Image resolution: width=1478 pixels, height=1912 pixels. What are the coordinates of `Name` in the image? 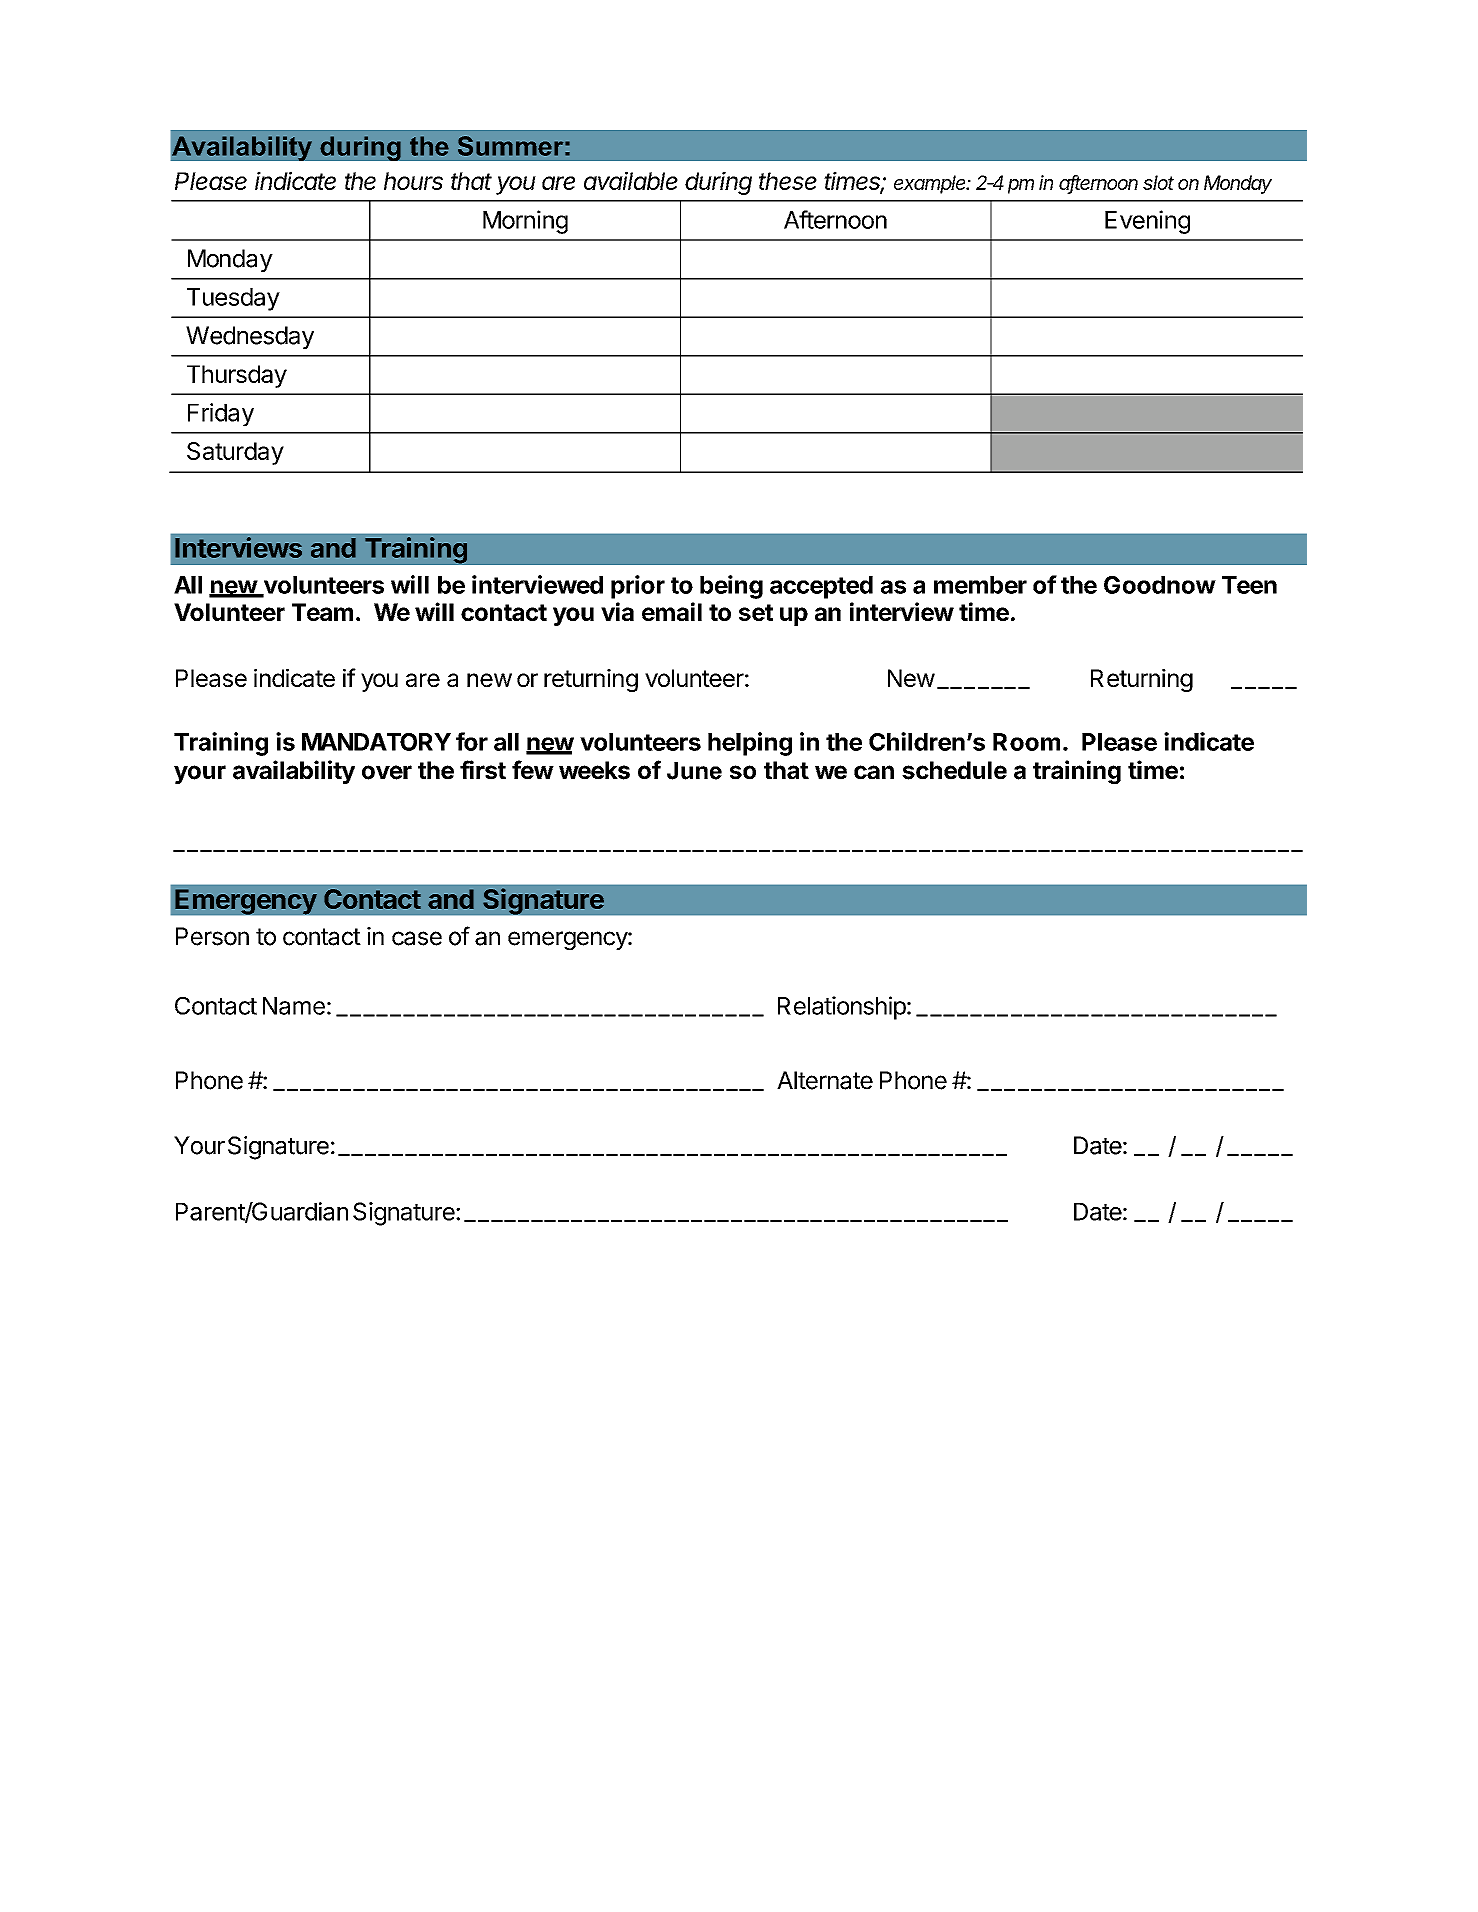 It's located at (294, 1006).
